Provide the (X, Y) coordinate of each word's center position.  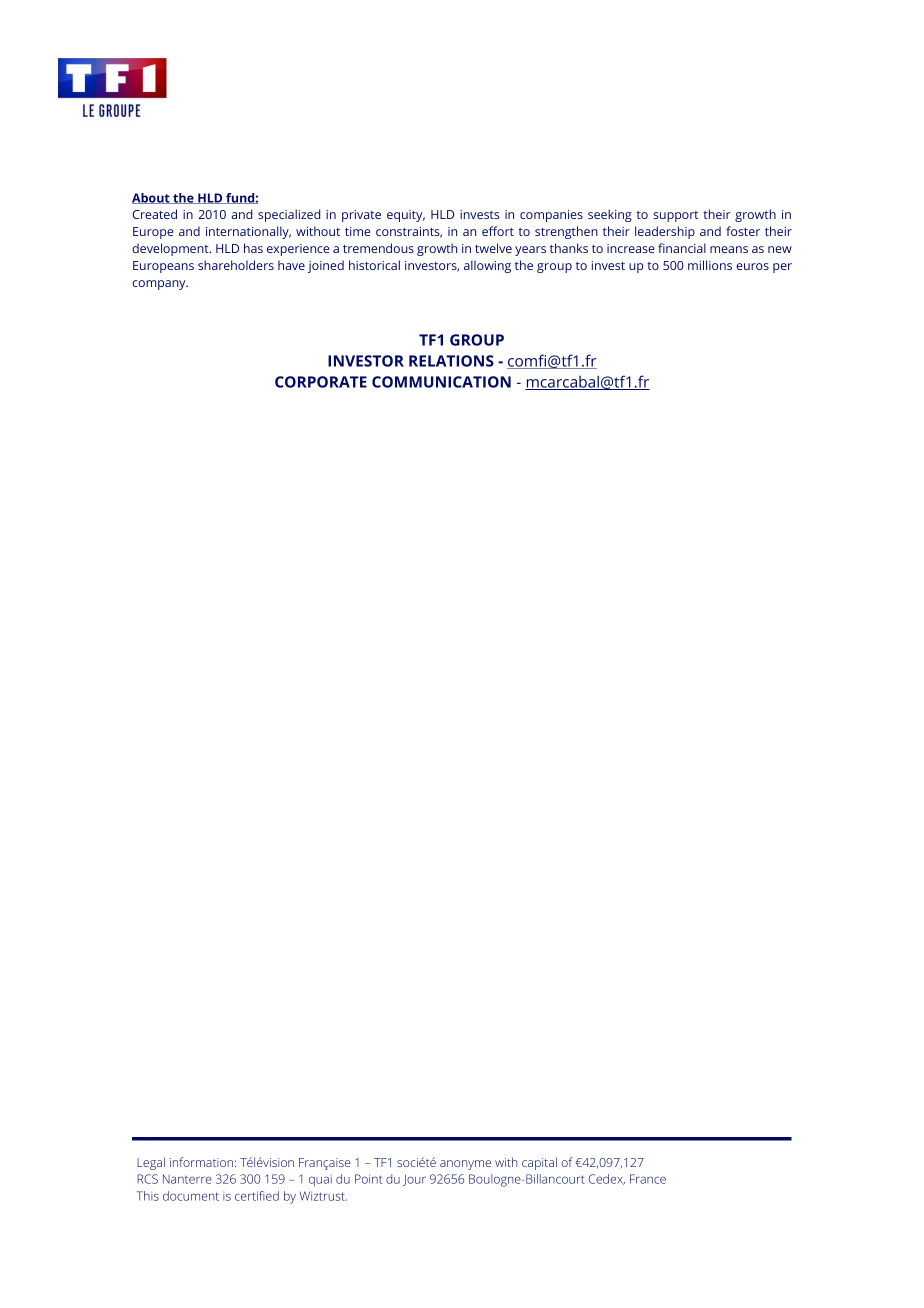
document (191, 1196)
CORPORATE (321, 382)
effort (498, 231)
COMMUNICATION (441, 382)
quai (320, 1180)
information (201, 1162)
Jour (414, 1180)
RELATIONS (451, 361)
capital (539, 1163)
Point (369, 1179)
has (253, 248)
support (675, 216)
